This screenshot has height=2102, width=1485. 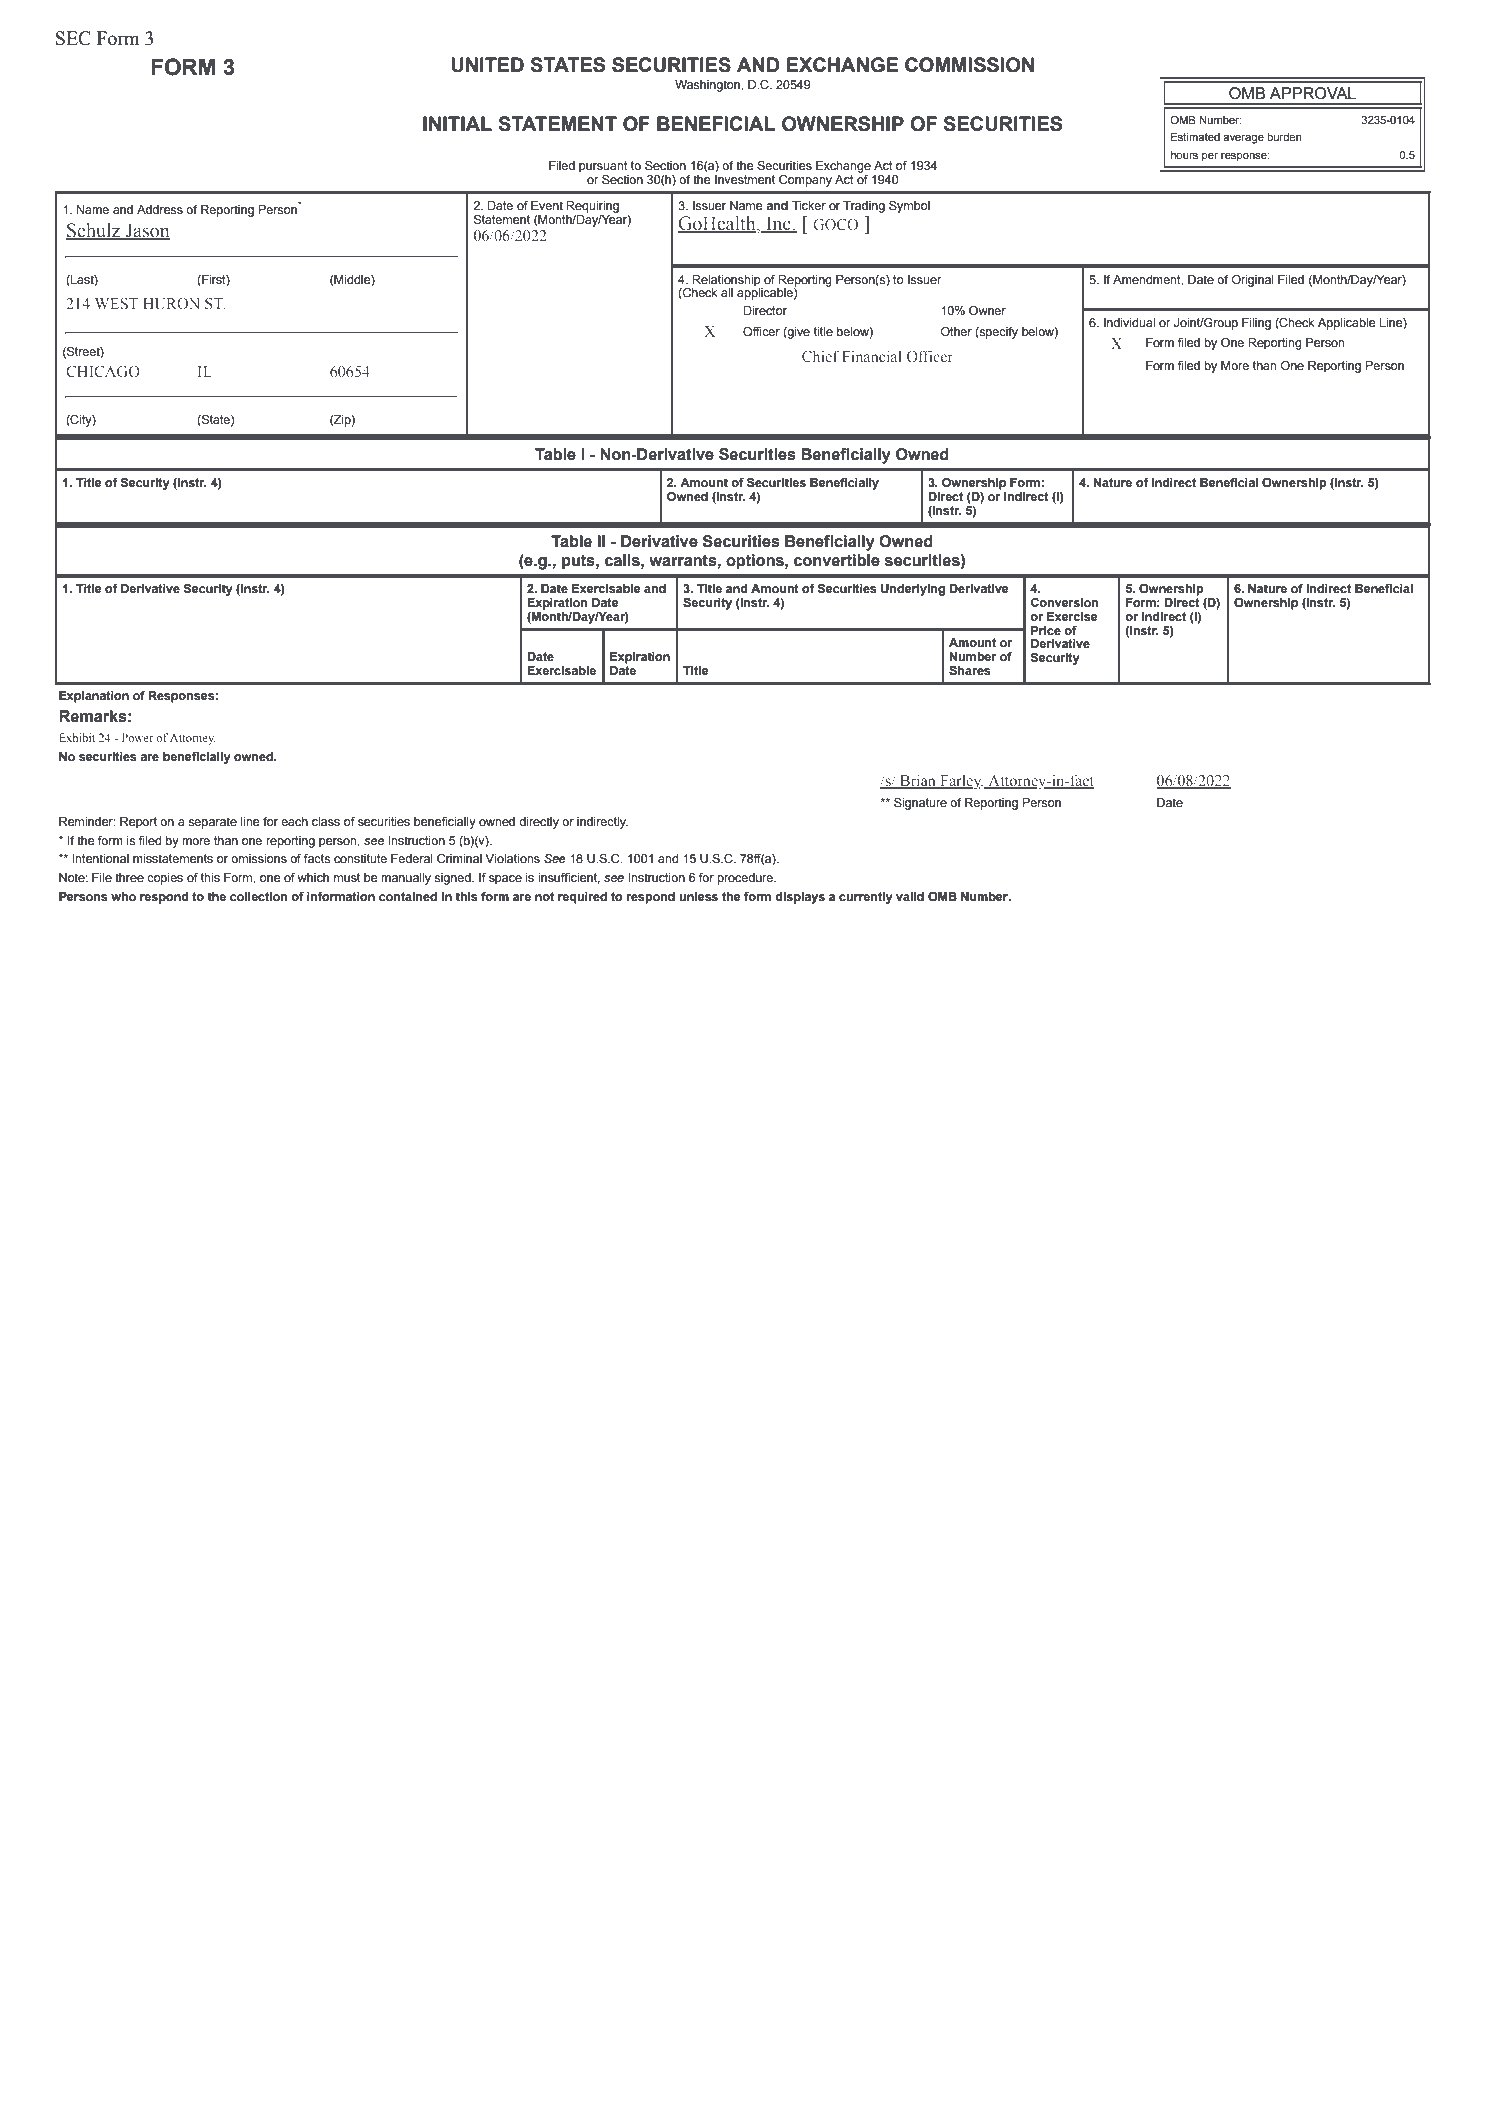 I want to click on CHICAGO, so click(x=103, y=371).
